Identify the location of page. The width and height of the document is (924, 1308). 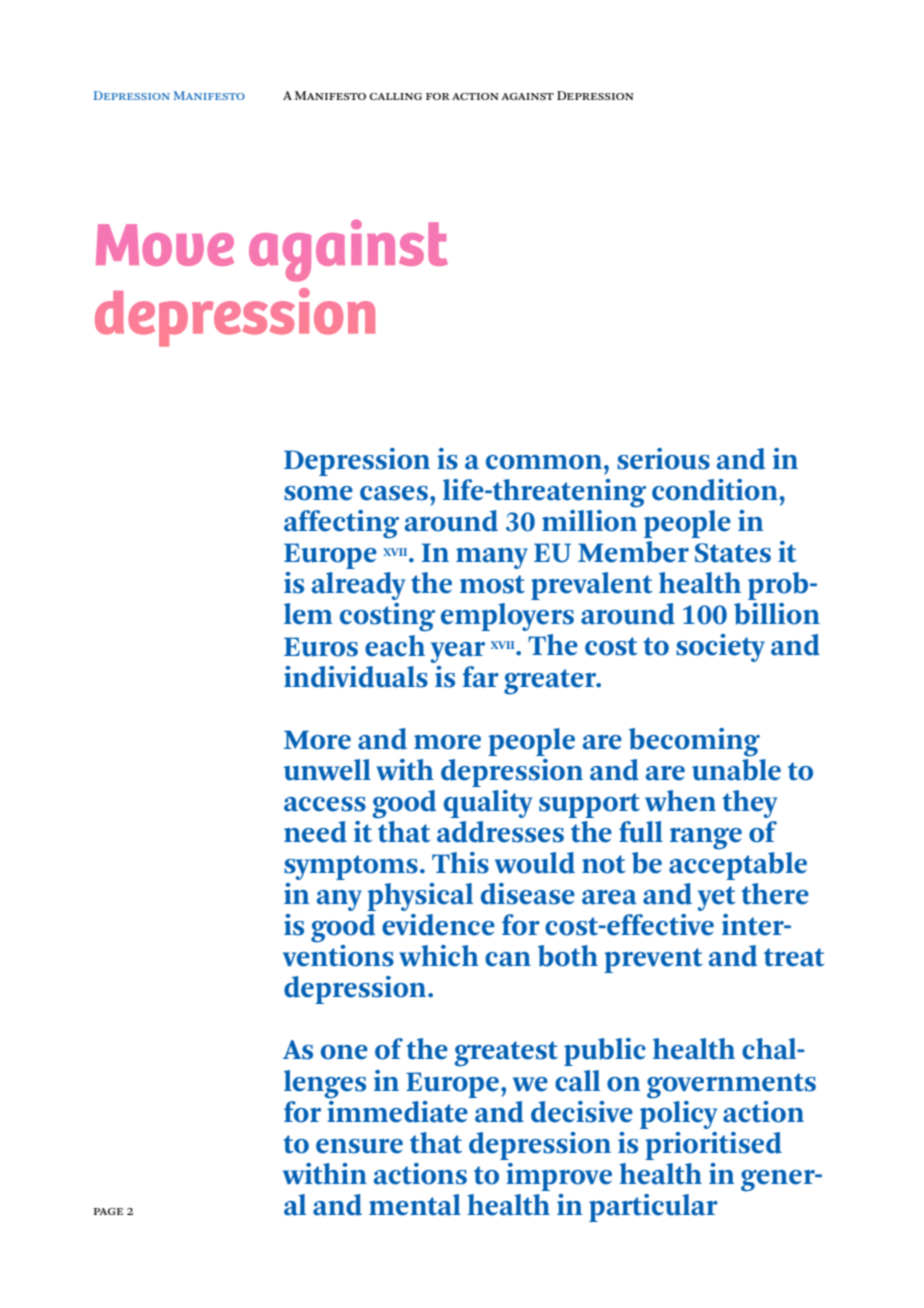
(108, 1211).
